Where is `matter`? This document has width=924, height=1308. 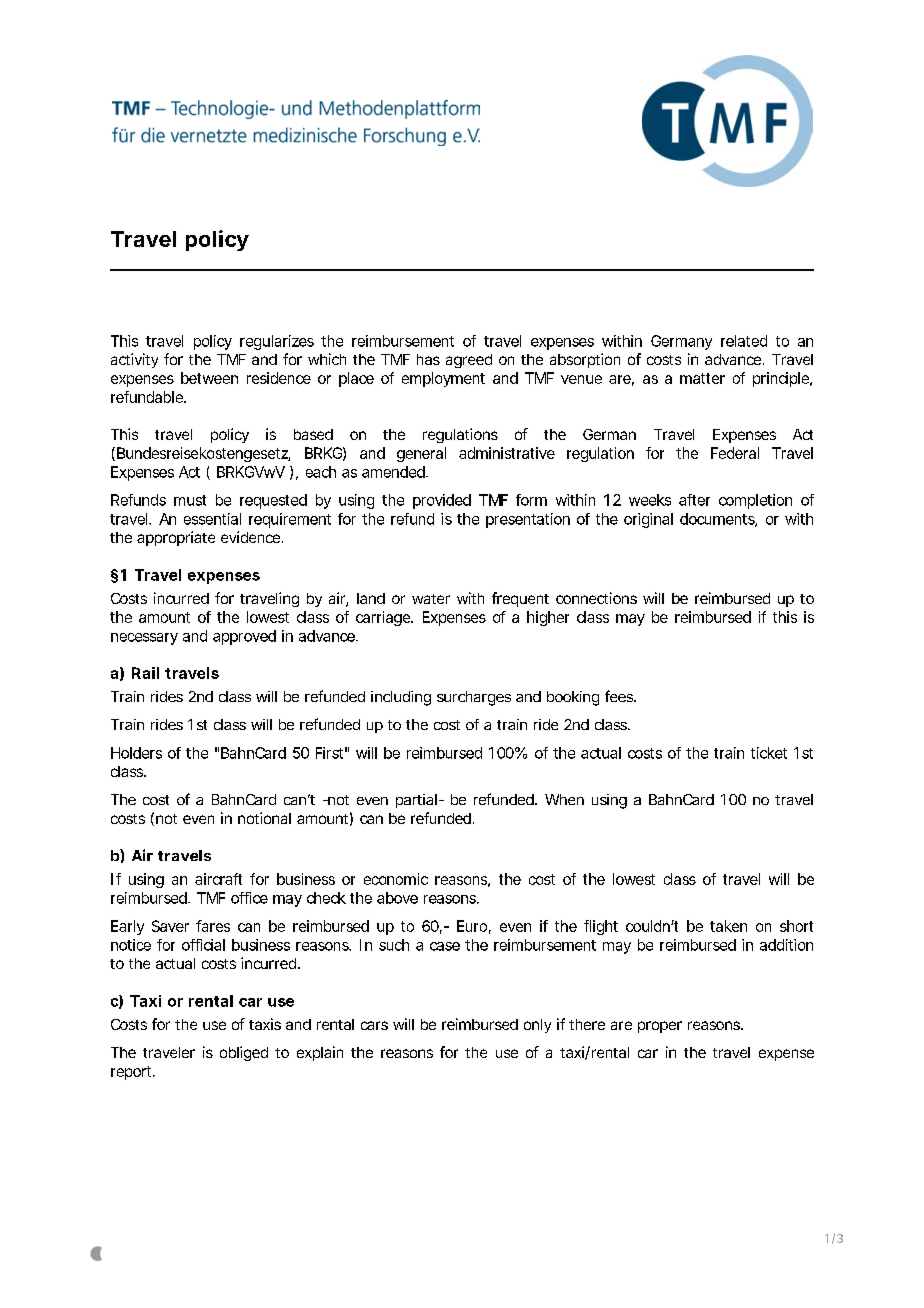
matter is located at coordinates (702, 378).
